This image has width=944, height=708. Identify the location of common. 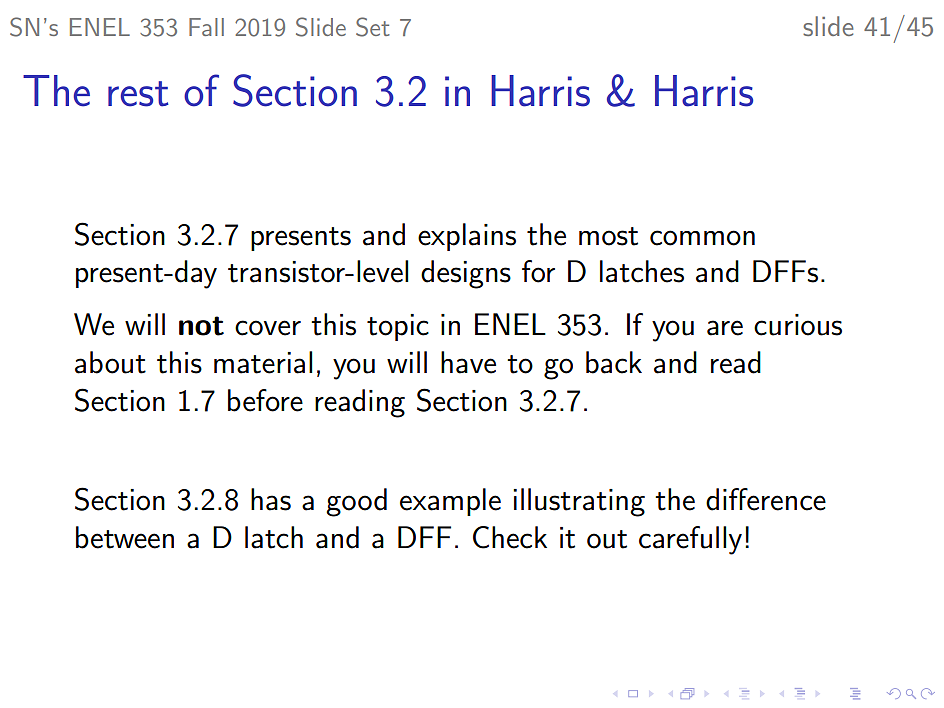
(702, 238).
